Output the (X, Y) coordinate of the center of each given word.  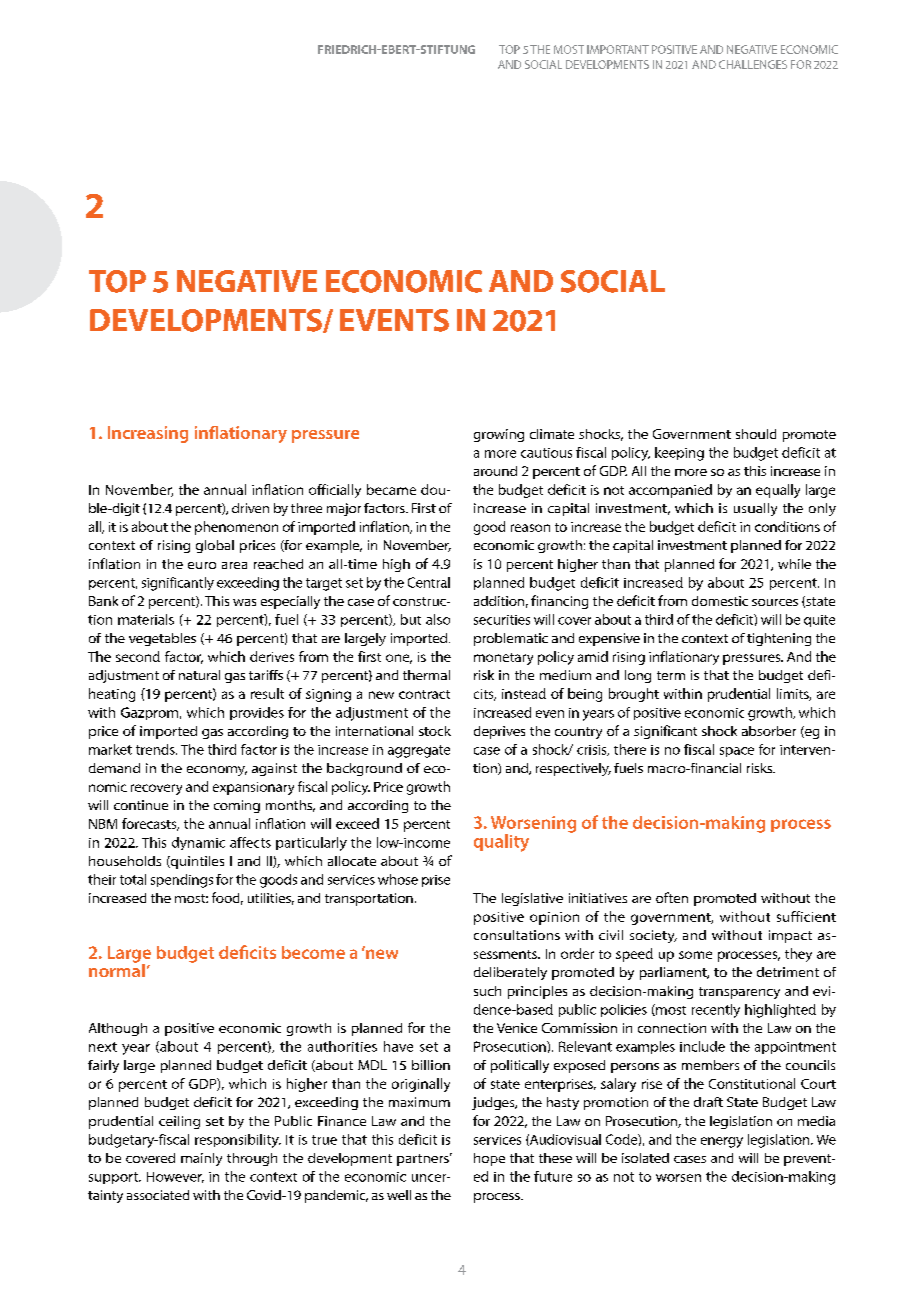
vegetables (162, 639)
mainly (201, 1159)
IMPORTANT (618, 49)
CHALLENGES (753, 64)
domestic (720, 601)
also (438, 619)
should (756, 434)
